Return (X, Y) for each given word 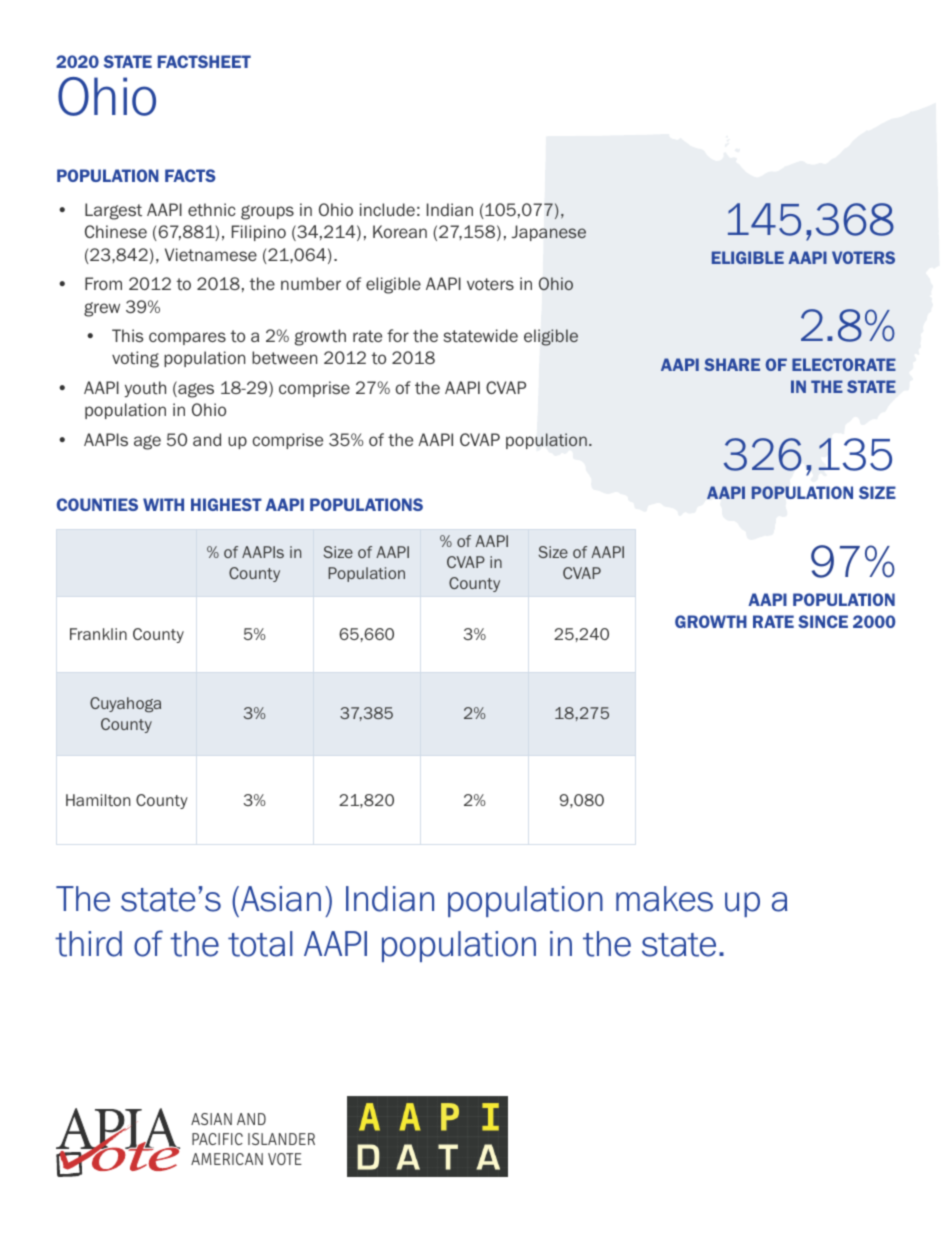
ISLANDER (281, 1139)
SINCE (823, 621)
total (260, 944)
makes (664, 899)
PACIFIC (217, 1139)
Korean (400, 231)
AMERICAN (227, 1159)
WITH (163, 504)
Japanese (549, 233)
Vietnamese (211, 255)
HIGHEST (226, 504)
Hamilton (98, 800)
